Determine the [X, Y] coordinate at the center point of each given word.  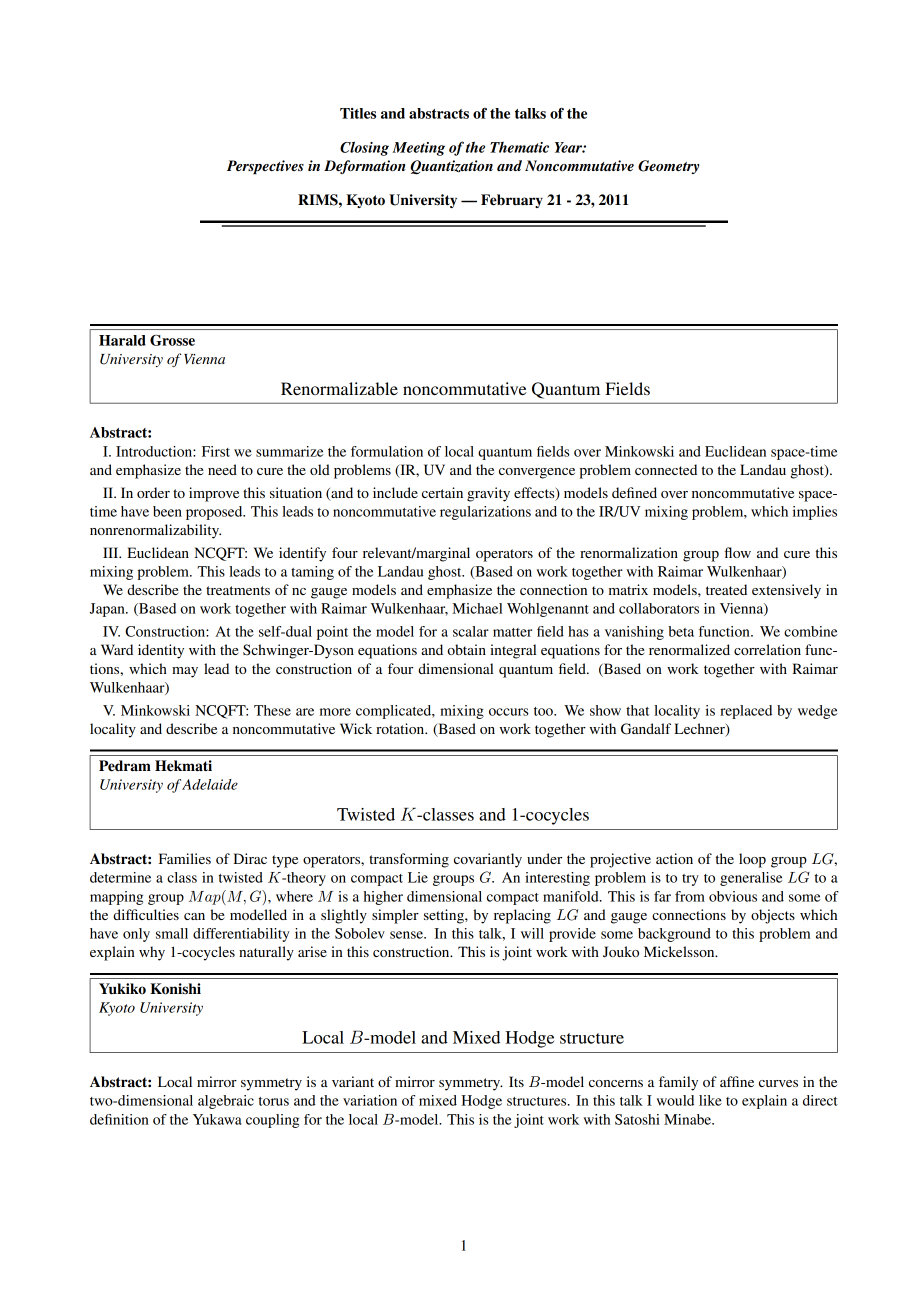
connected [666, 469]
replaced [746, 712]
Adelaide [210, 784]
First [216, 451]
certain [442, 492]
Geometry [668, 167]
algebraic [226, 1102]
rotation [401, 728]
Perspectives [265, 167]
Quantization [451, 167]
